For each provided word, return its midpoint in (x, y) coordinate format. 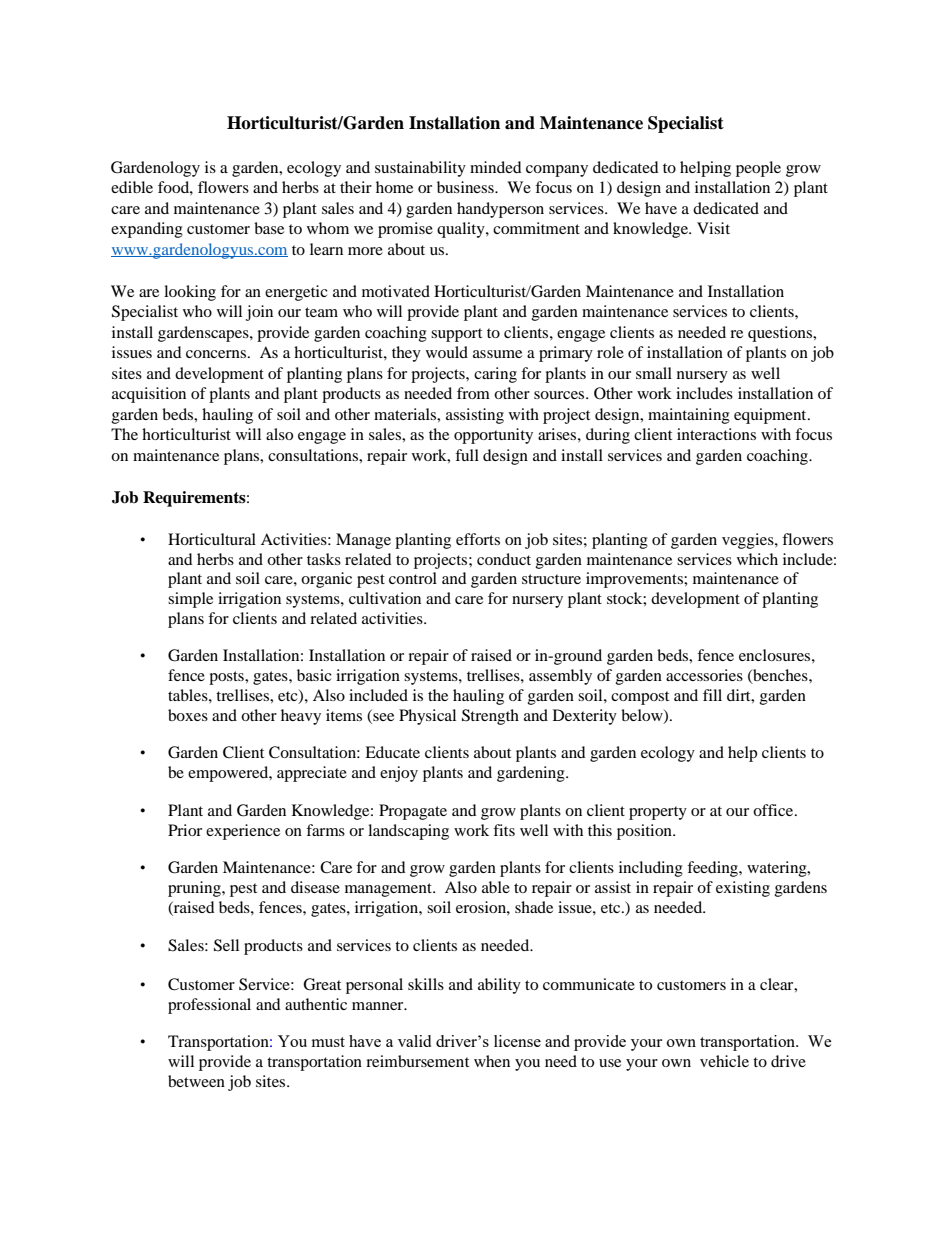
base (269, 228)
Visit (713, 228)
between (196, 1081)
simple (190, 600)
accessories (704, 675)
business (466, 187)
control (413, 578)
